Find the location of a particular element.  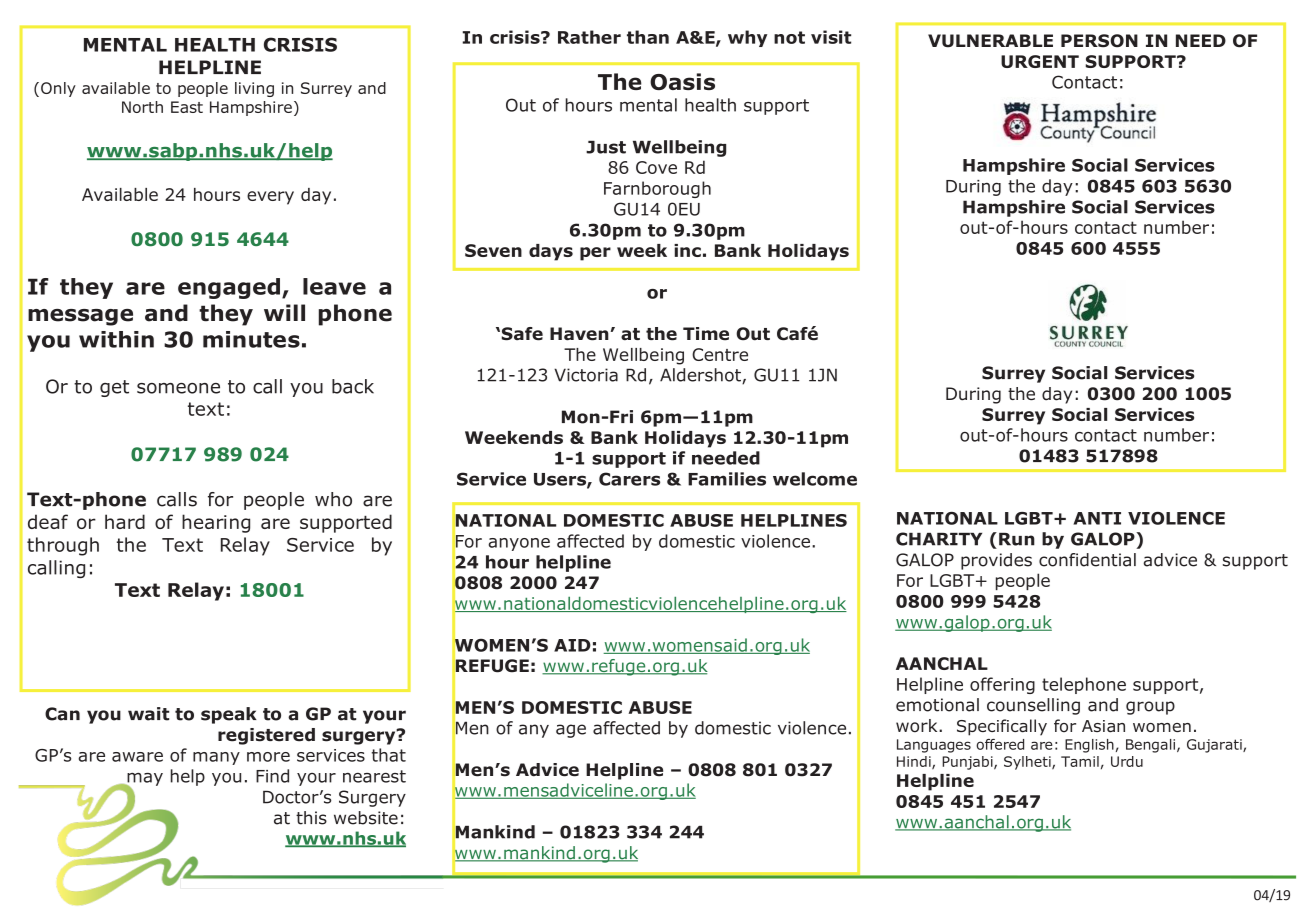

Find is located at coordinates (272, 776).
